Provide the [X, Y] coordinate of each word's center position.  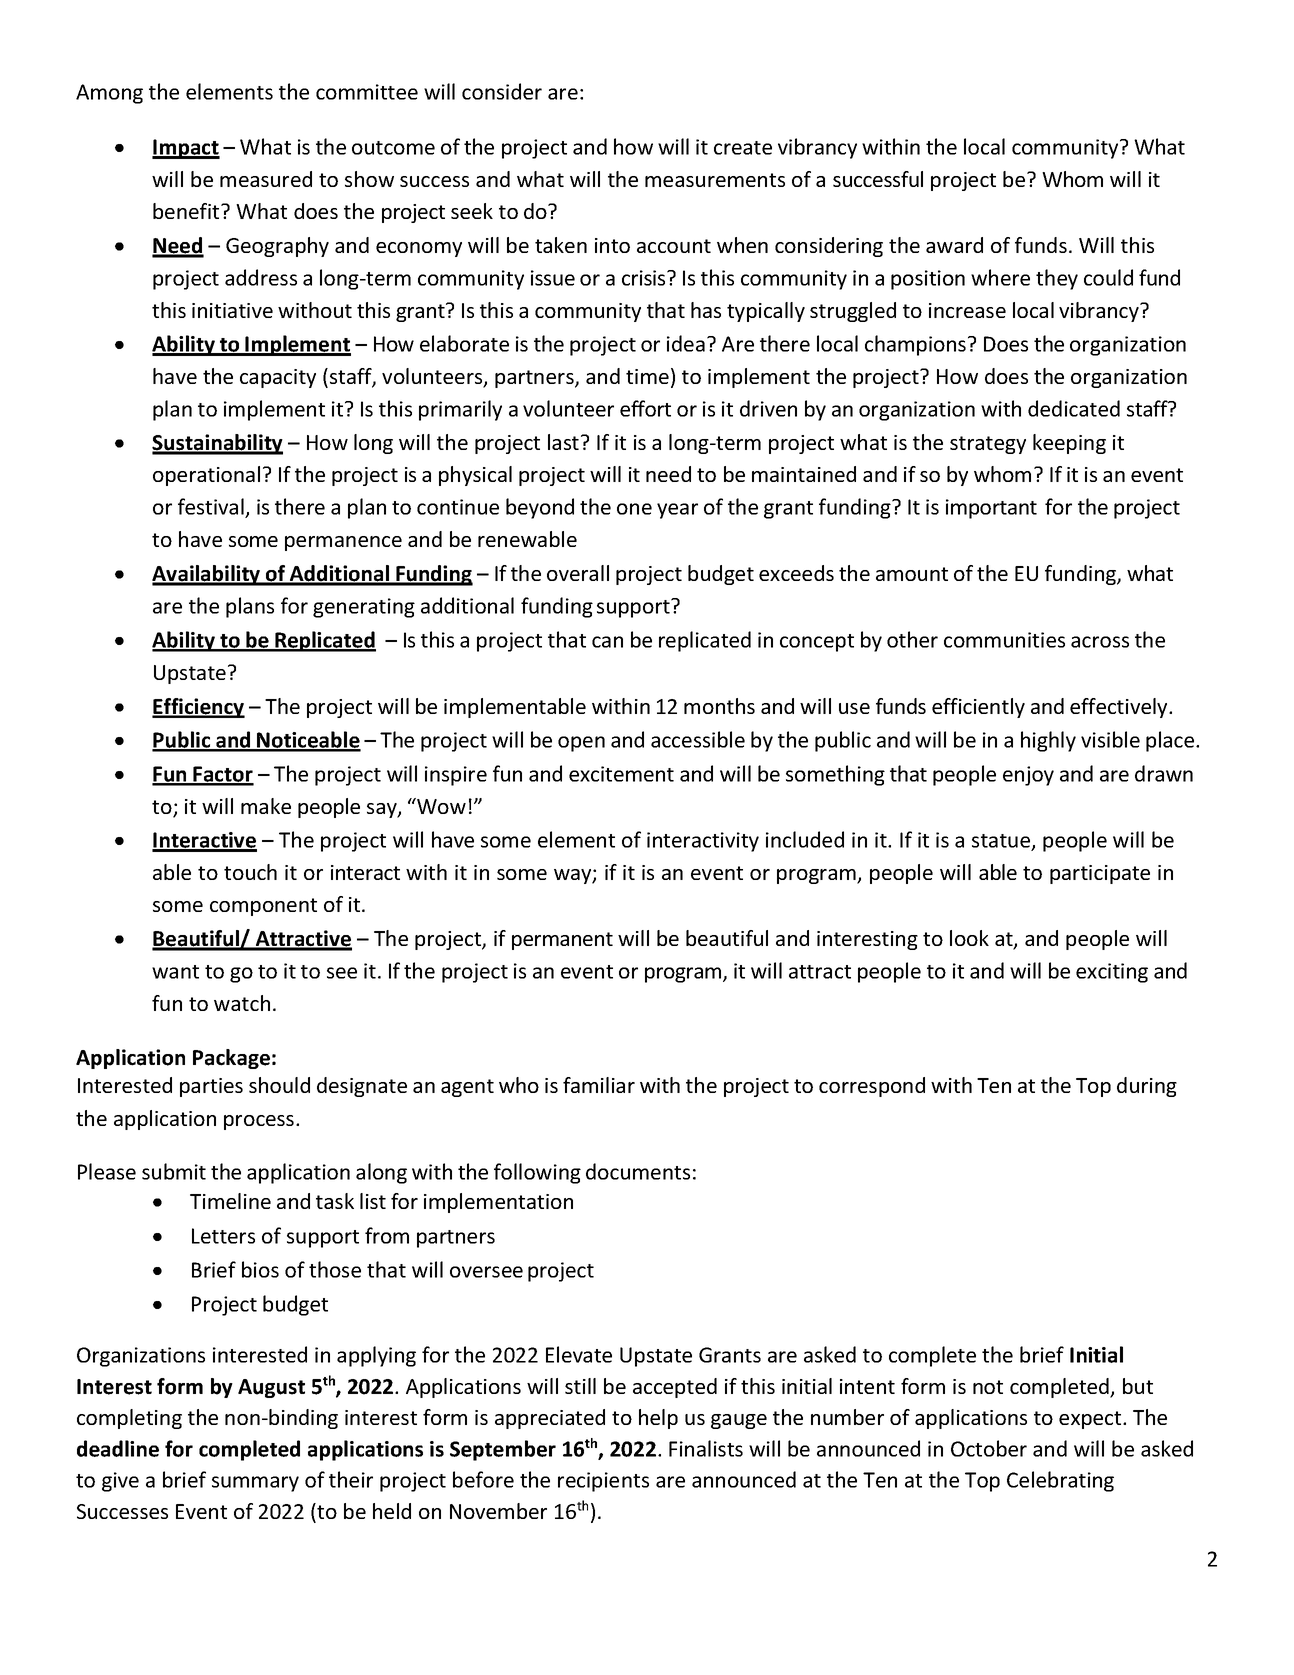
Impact [186, 149]
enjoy [1028, 776]
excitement [621, 774]
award [954, 245]
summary [255, 1484]
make [266, 806]
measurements [715, 180]
